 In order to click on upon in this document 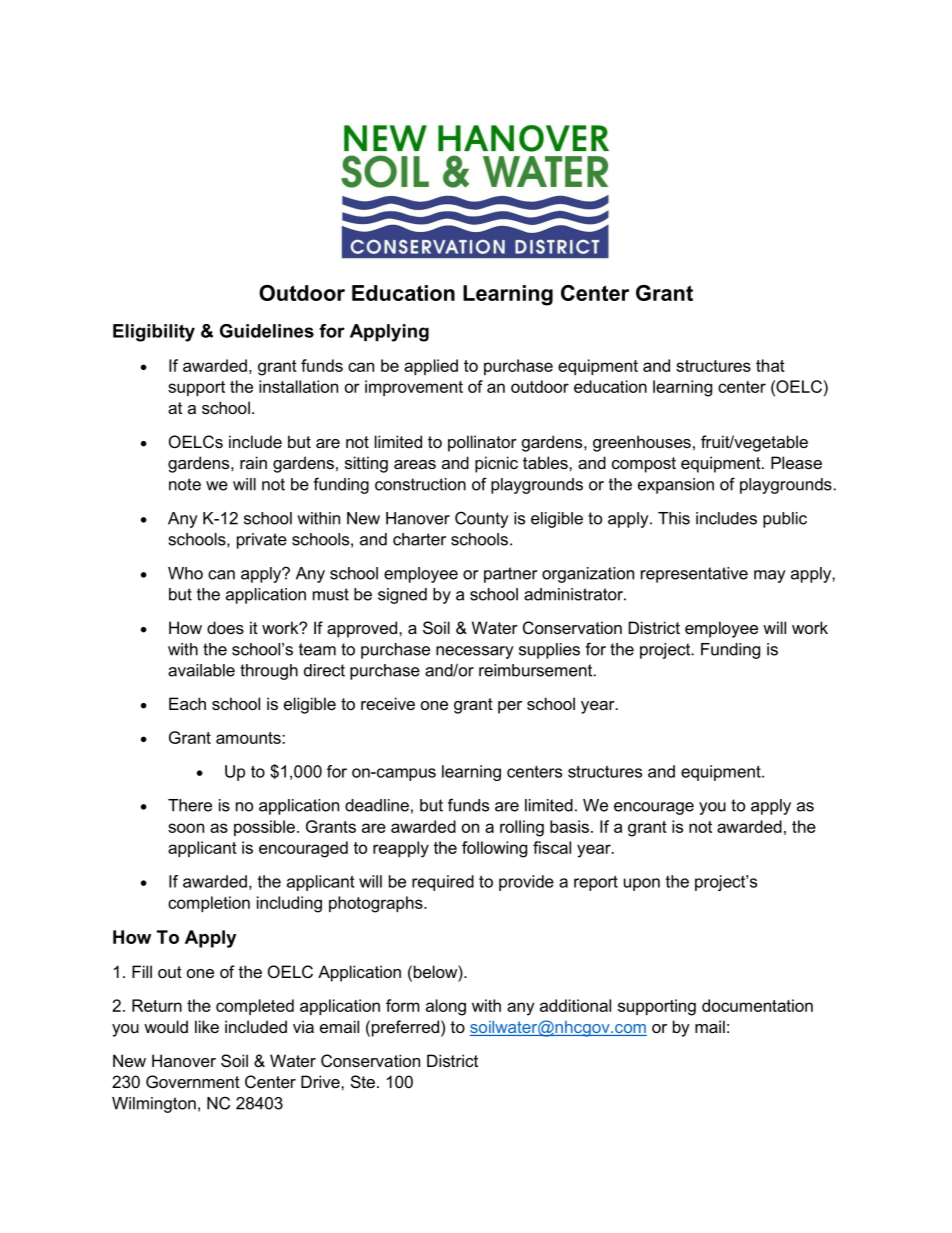, I will do `click(642, 884)`.
